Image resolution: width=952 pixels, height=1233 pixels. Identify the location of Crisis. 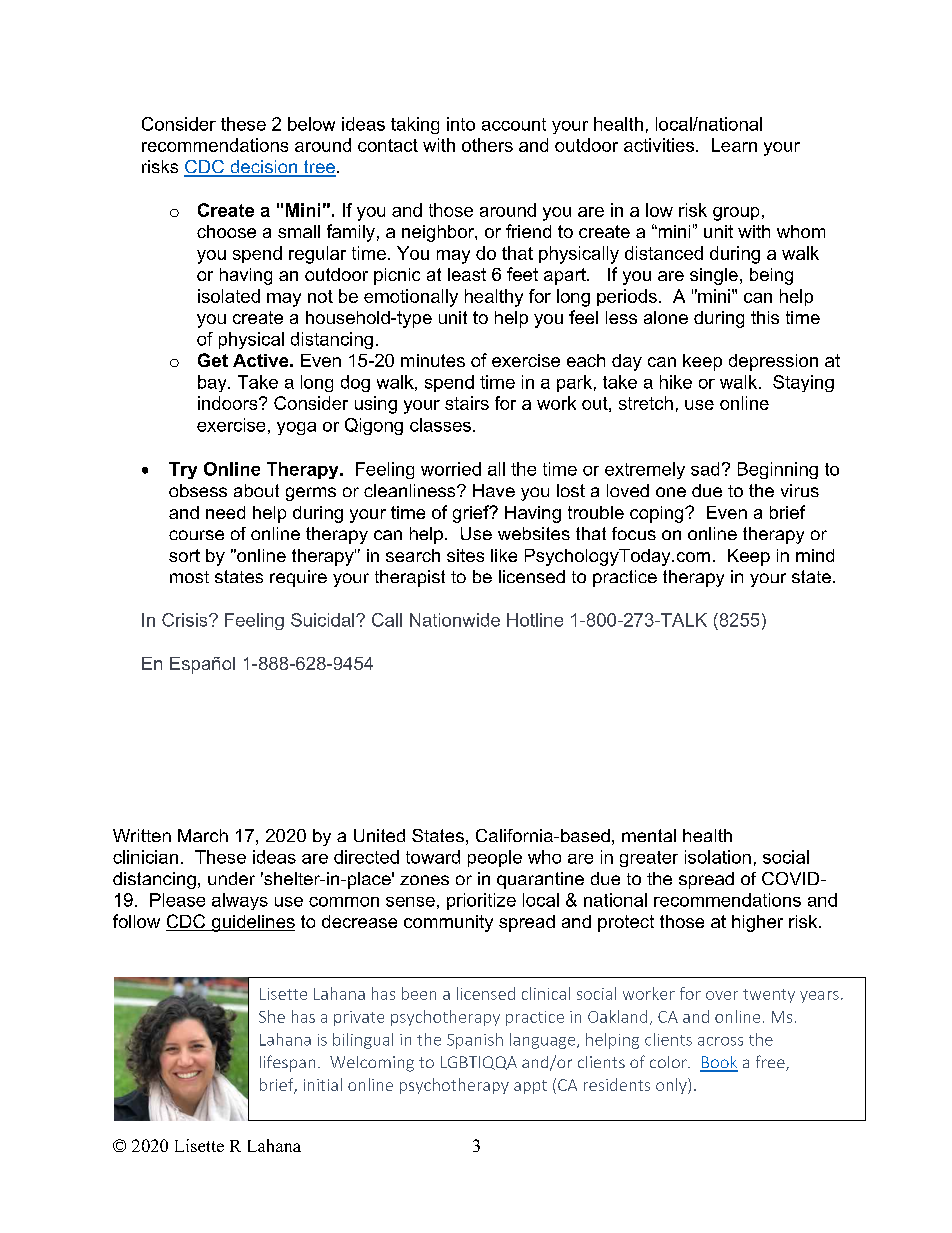
(186, 620).
